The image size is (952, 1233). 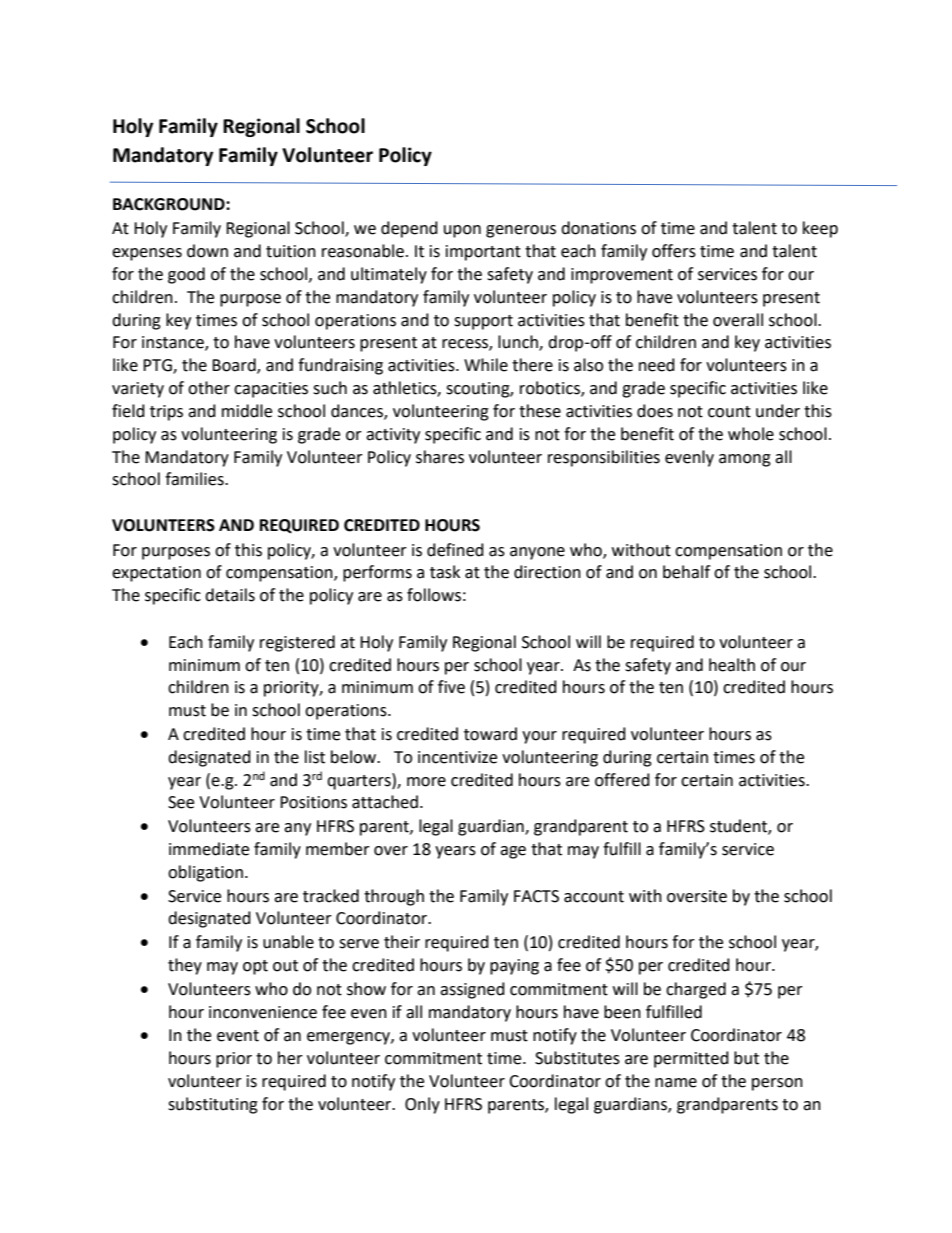 What do you see at coordinates (746, 1058) in the screenshot?
I see `but` at bounding box center [746, 1058].
